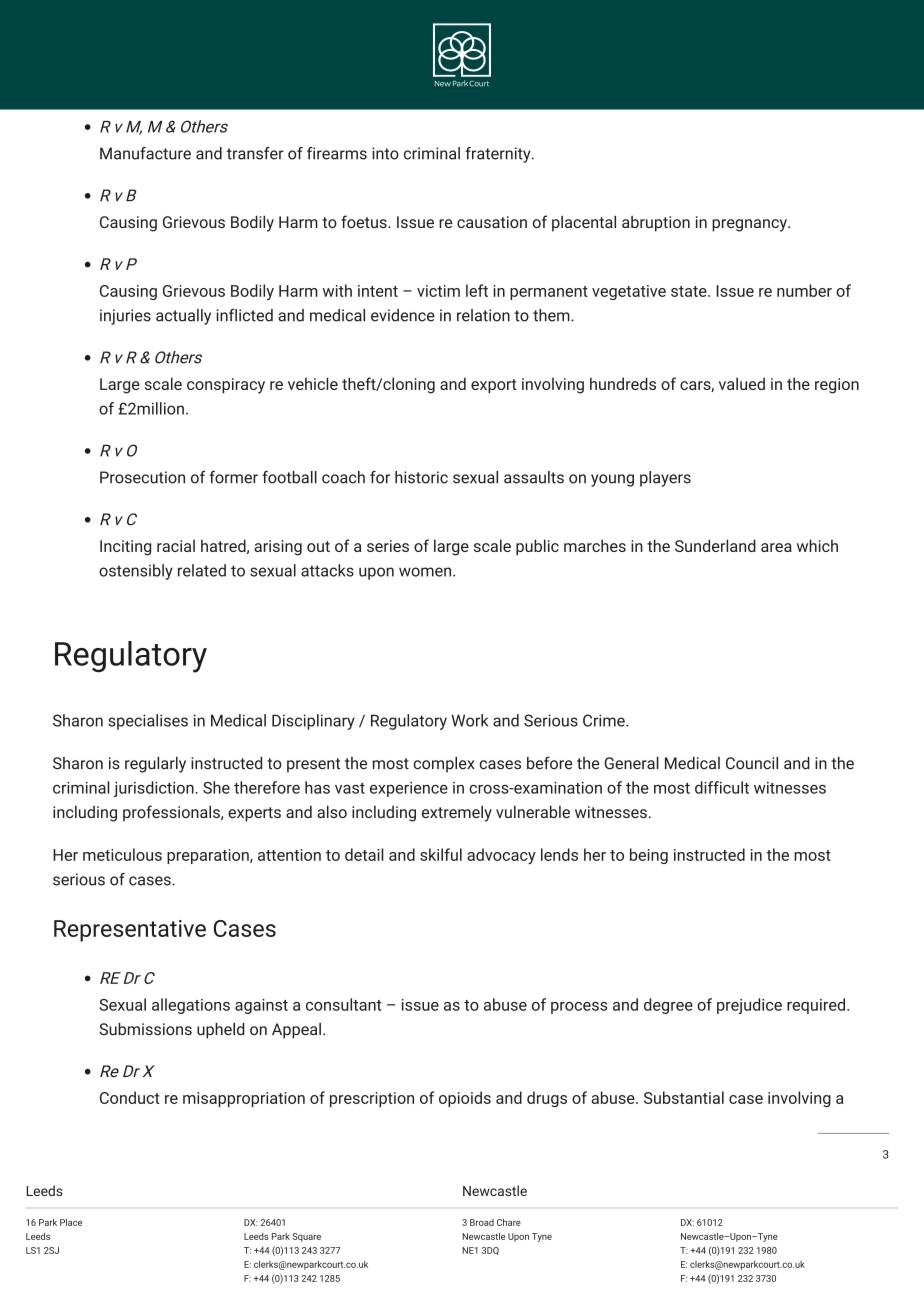  I want to click on pregnancy, so click(750, 225).
